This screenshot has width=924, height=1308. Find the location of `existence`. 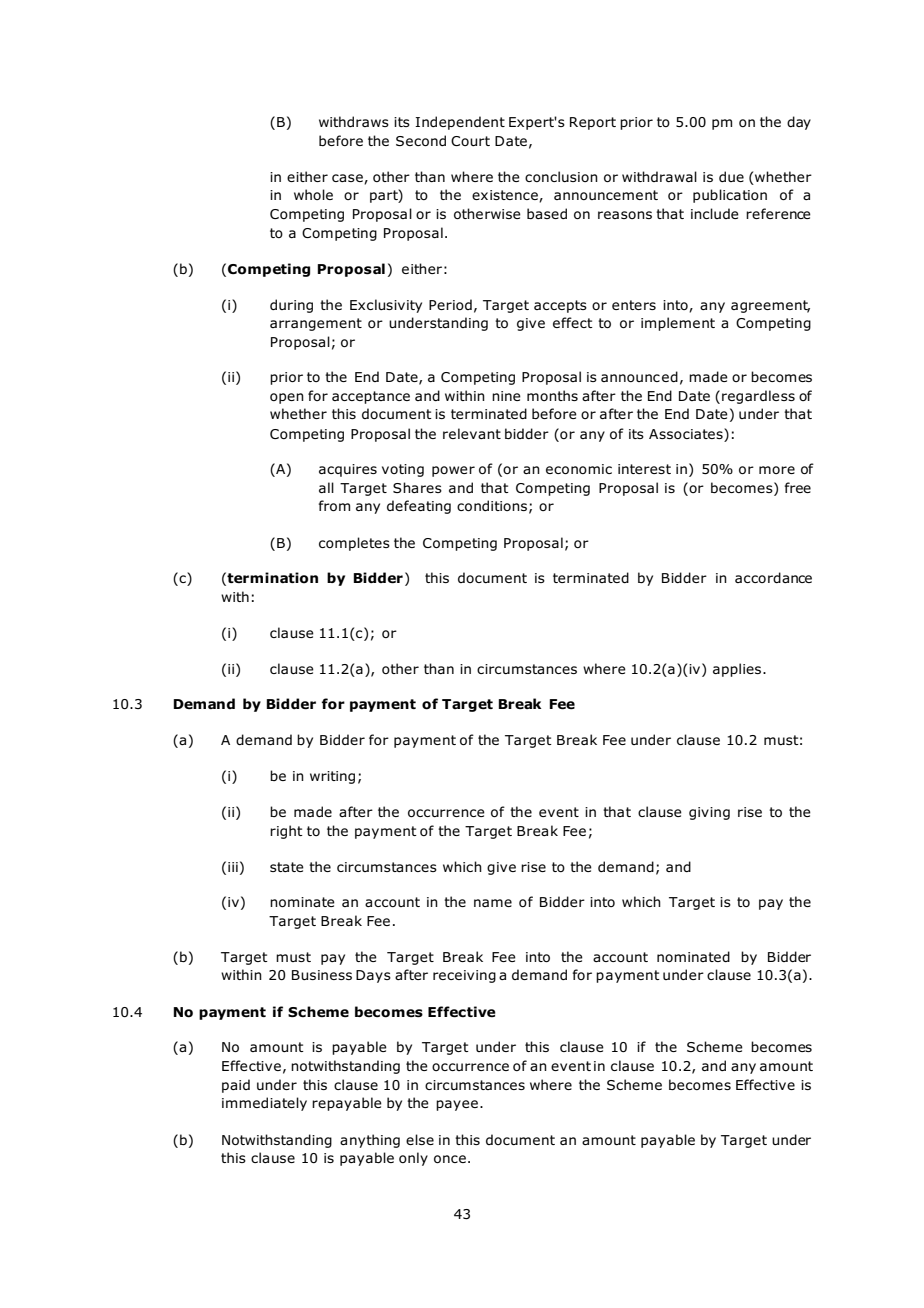

existence is located at coordinates (506, 196).
